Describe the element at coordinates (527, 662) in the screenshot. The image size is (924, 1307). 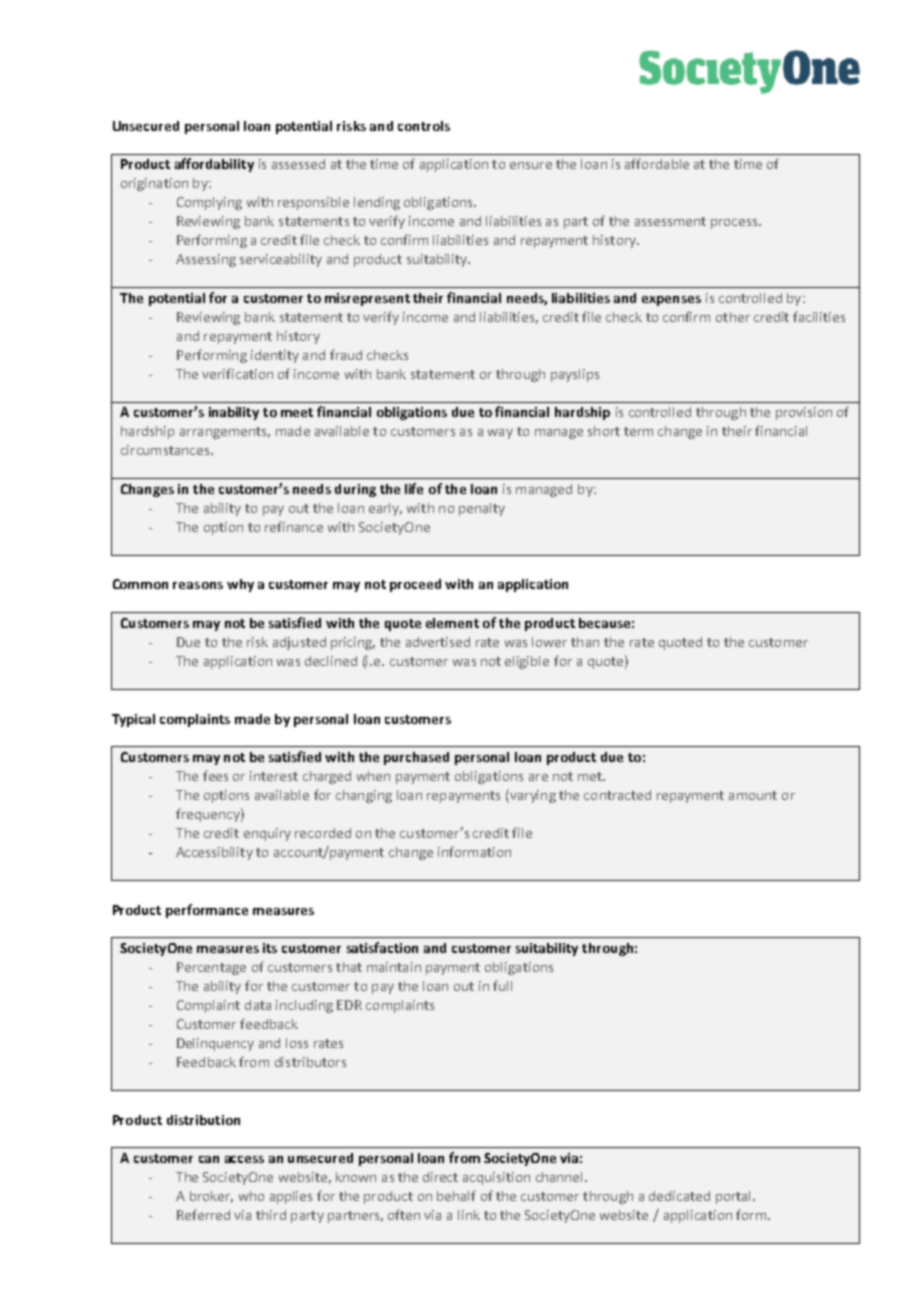
I see `eligible` at that location.
